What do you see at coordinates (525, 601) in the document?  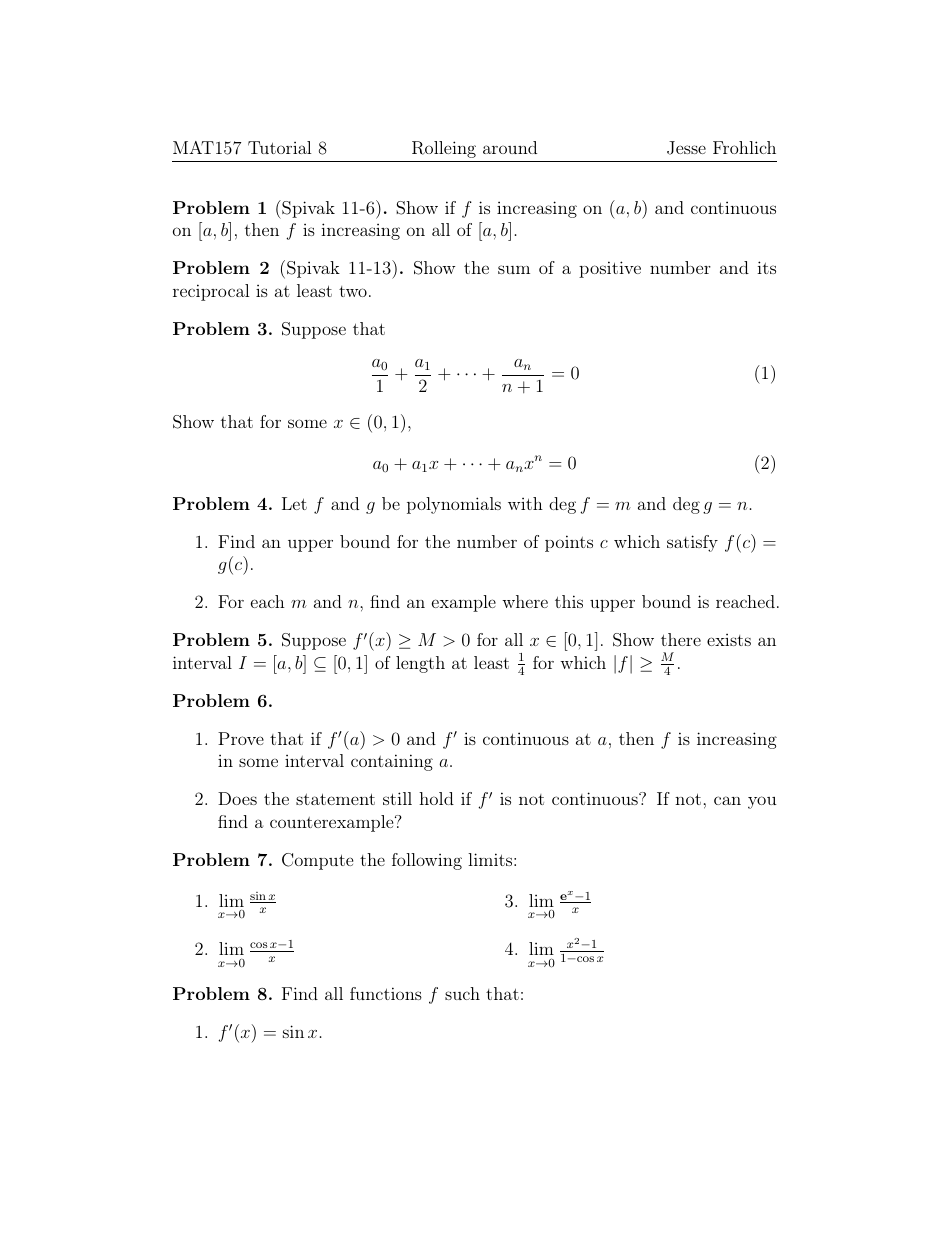 I see `where` at bounding box center [525, 601].
